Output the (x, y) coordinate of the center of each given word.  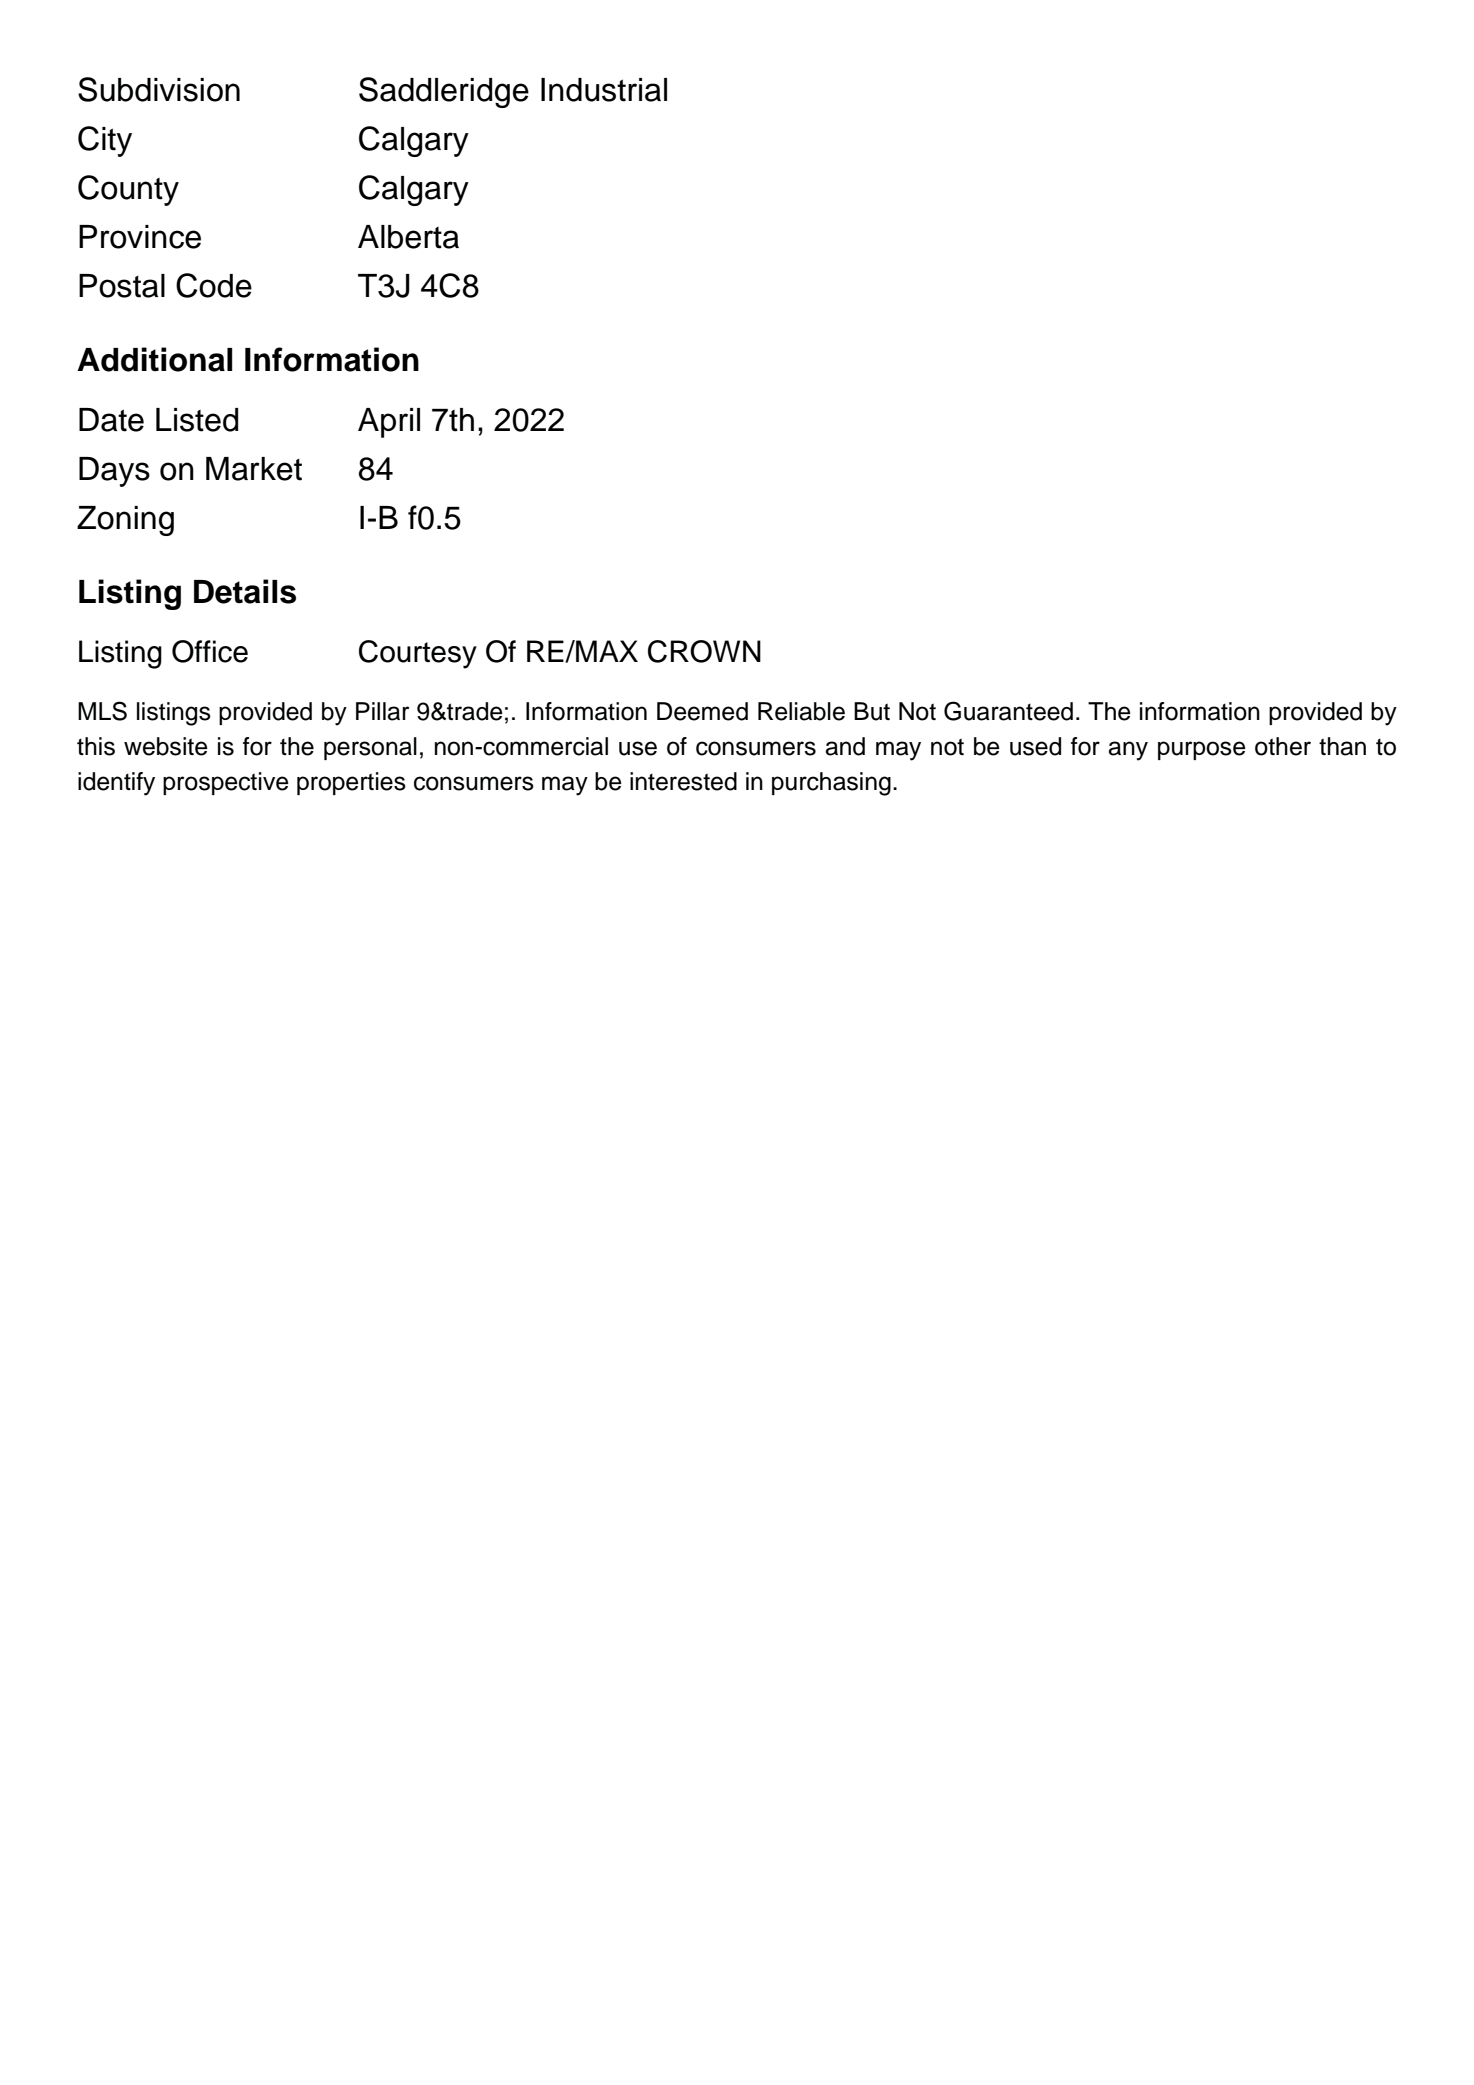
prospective (226, 783)
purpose (1202, 750)
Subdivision (159, 89)
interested (683, 781)
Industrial (604, 90)
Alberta (408, 237)
